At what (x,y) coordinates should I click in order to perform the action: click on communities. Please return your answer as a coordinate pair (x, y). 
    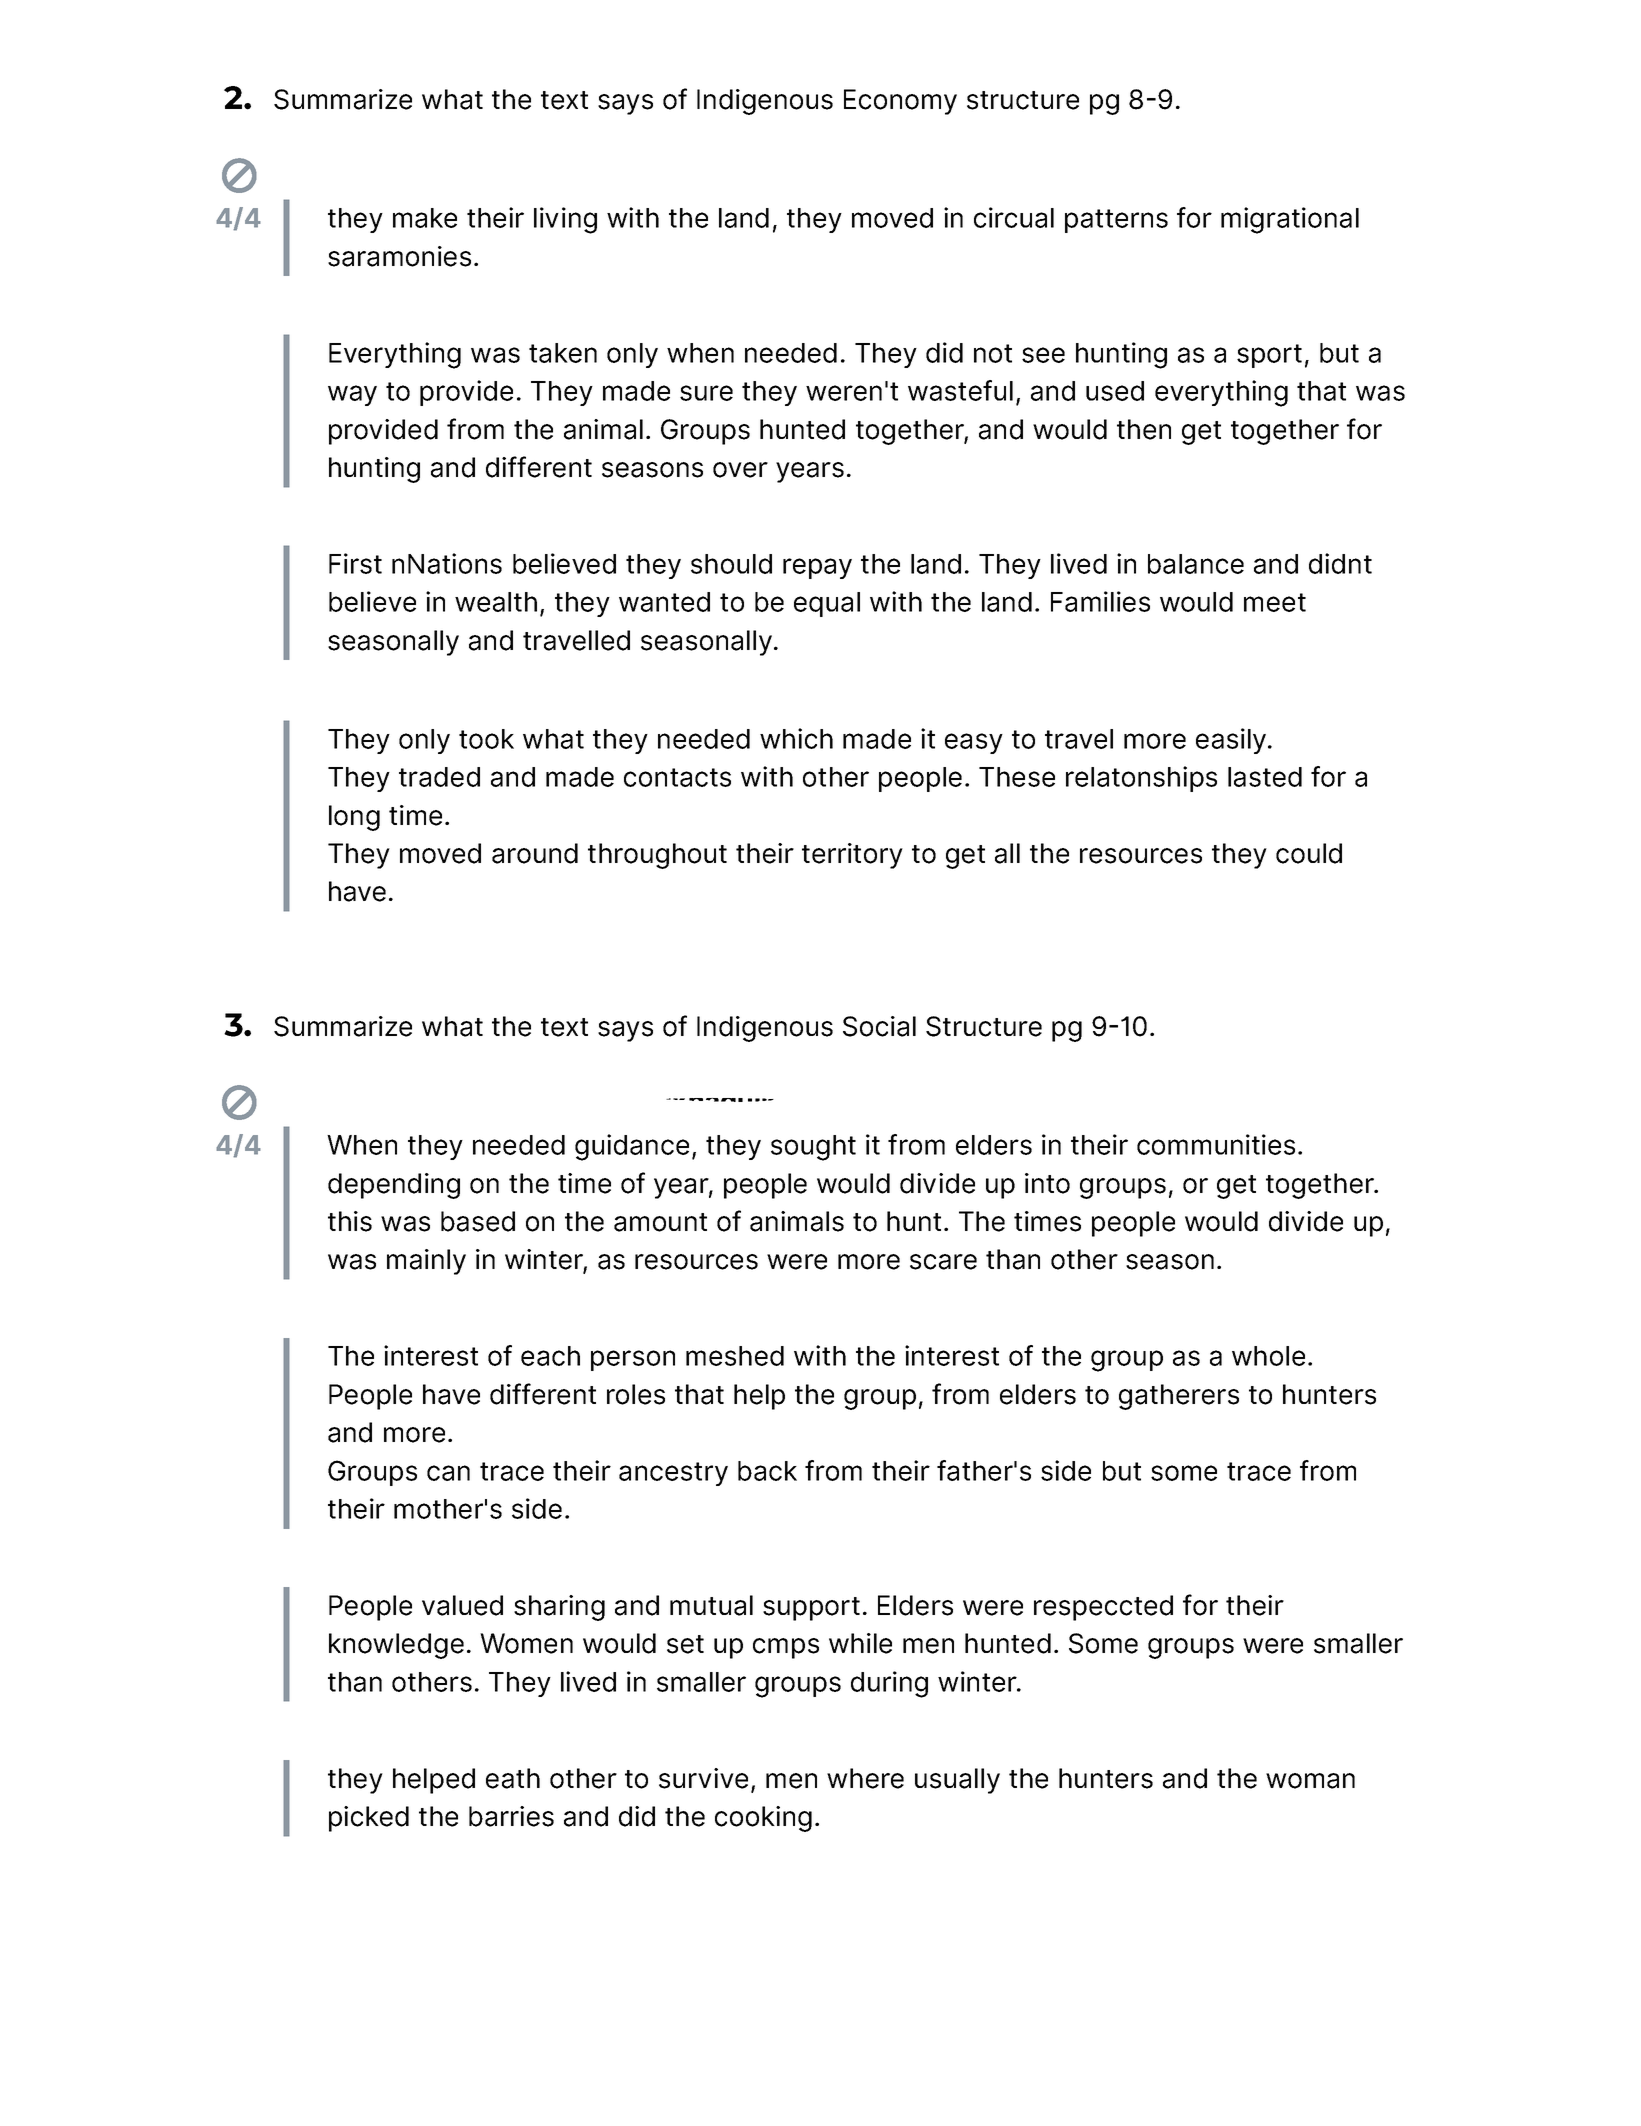
    Looking at the image, I should click on (1216, 1144).
